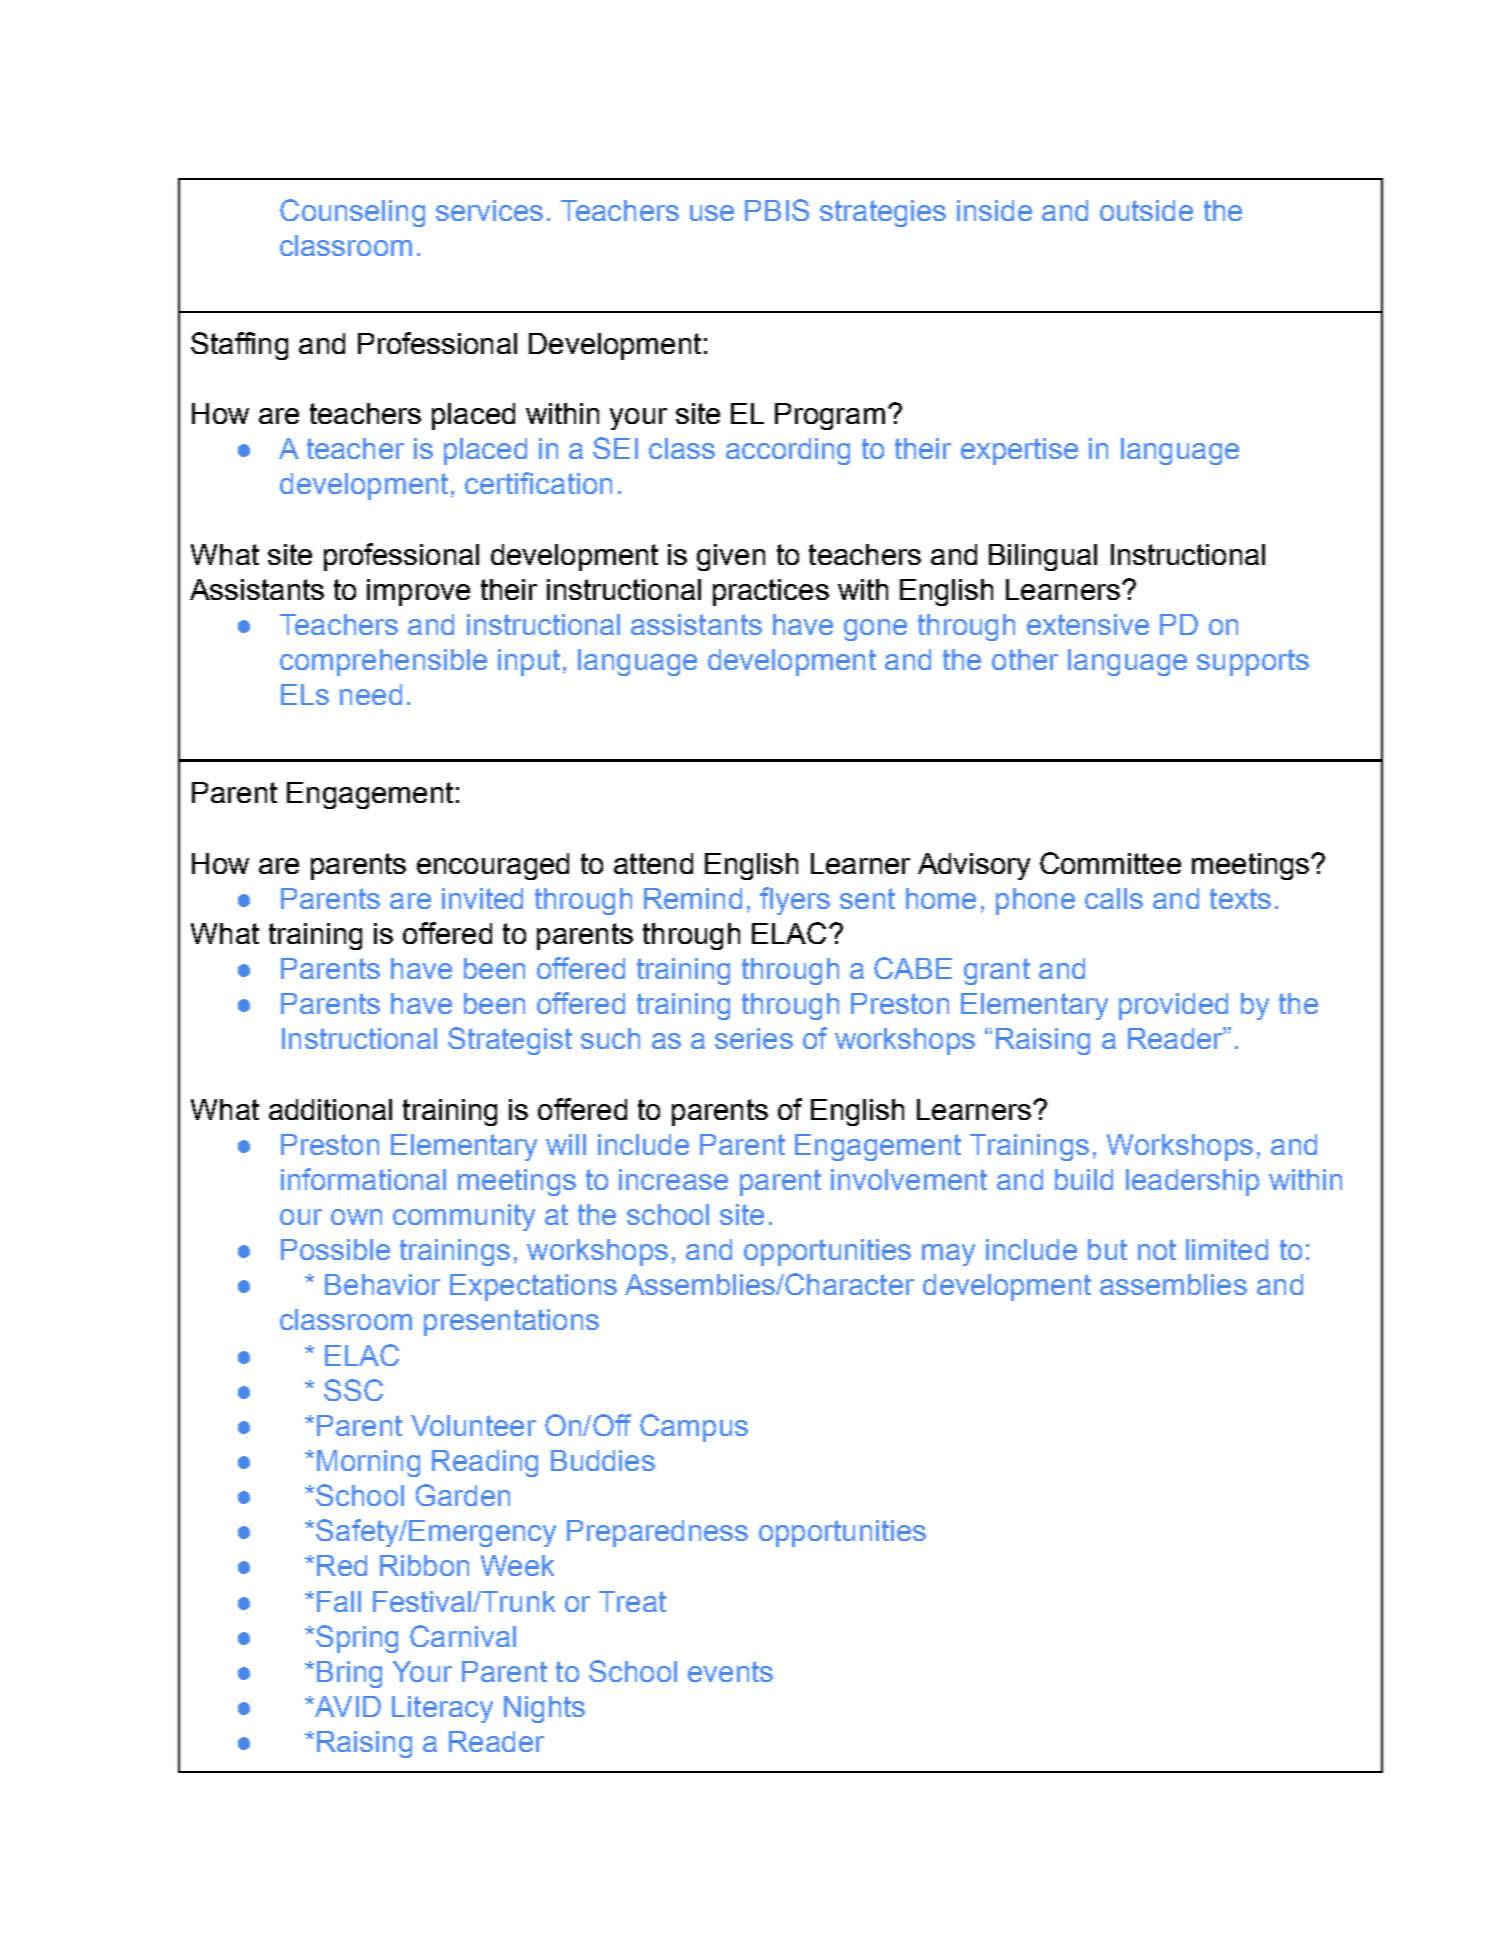 This image has width=1509, height=1953. Describe the element at coordinates (712, 213) in the image. I see `use` at that location.
